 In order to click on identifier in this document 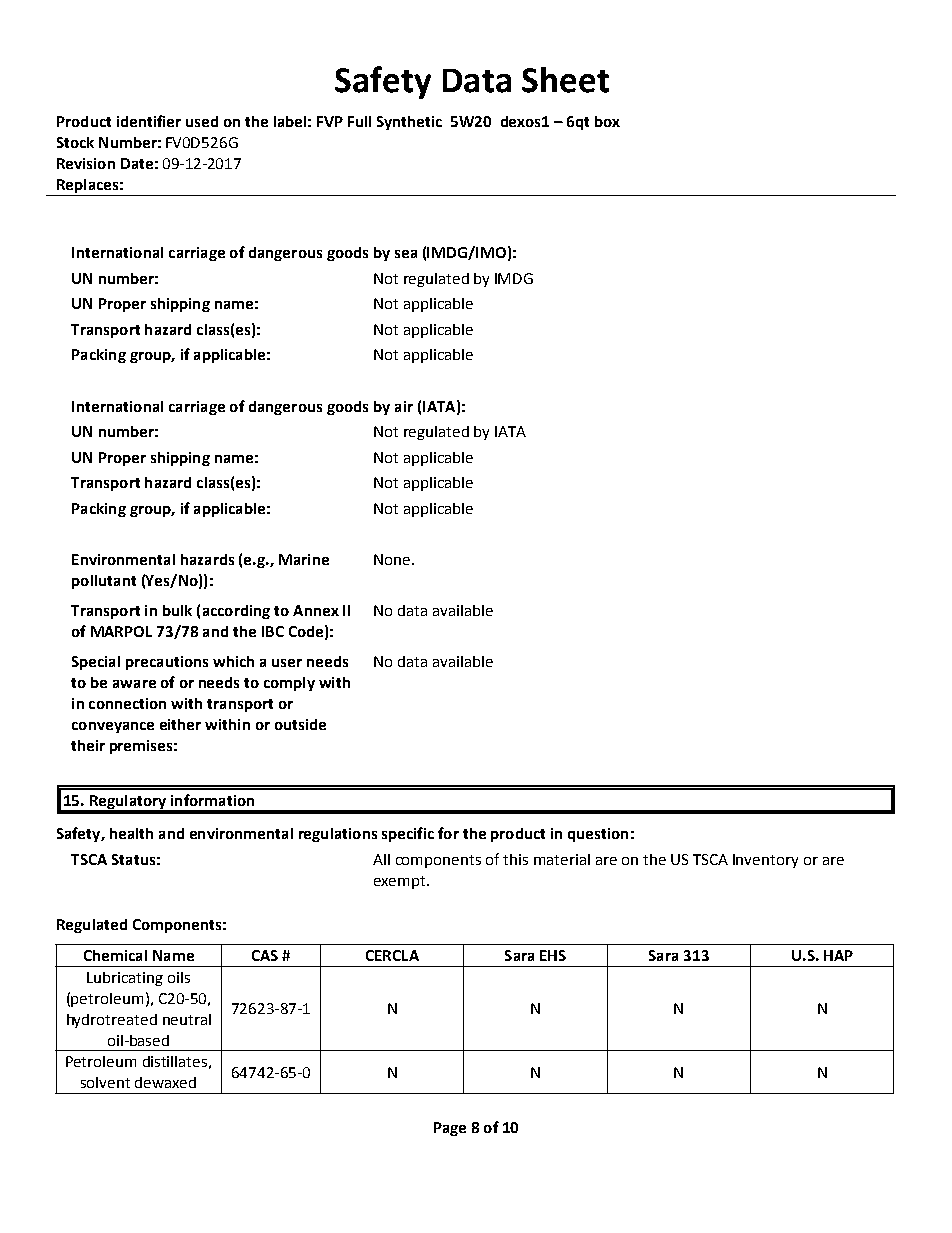, I will do `click(149, 121)`.
